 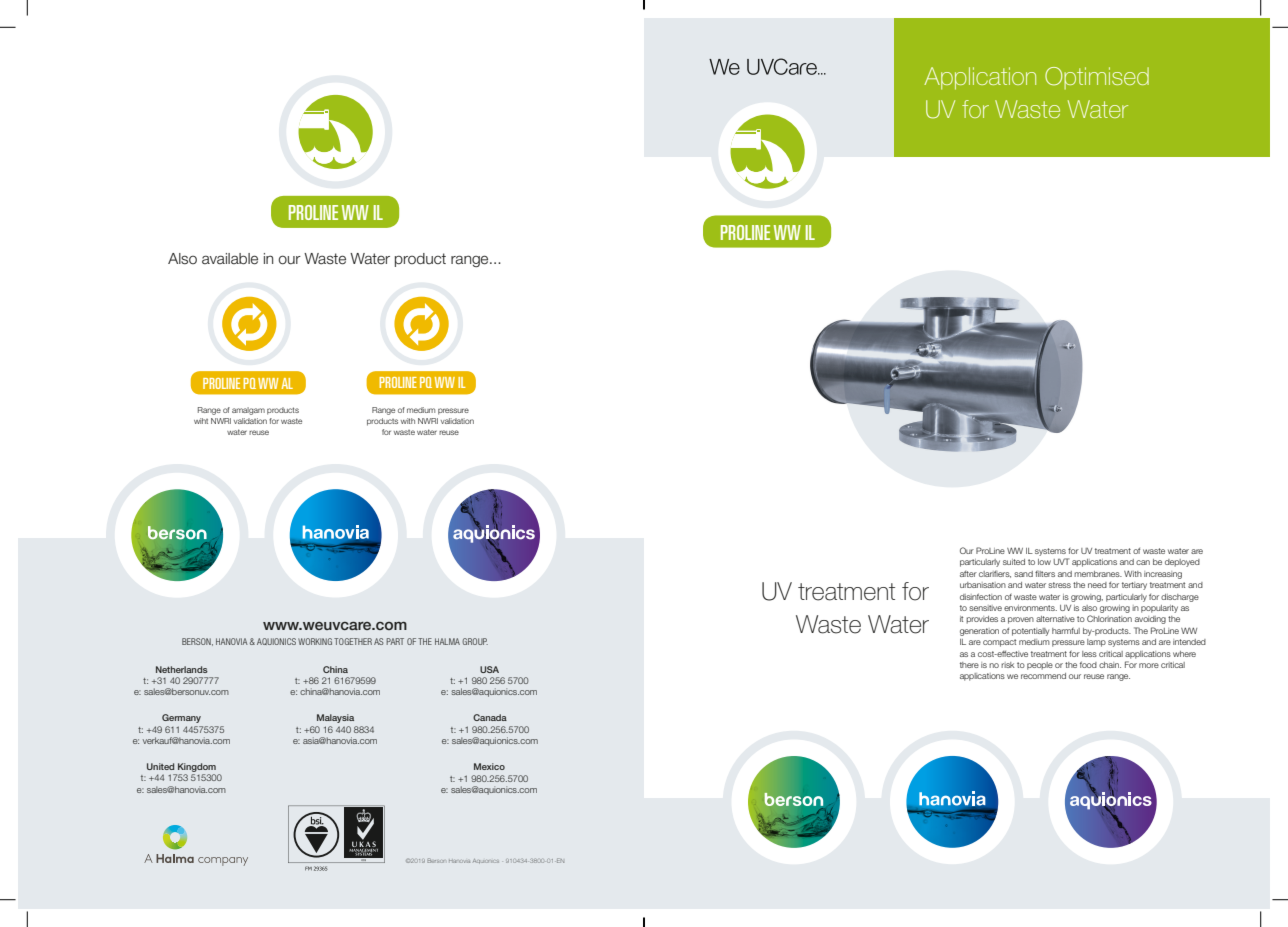 I want to click on Mexico, so click(x=489, y=766).
